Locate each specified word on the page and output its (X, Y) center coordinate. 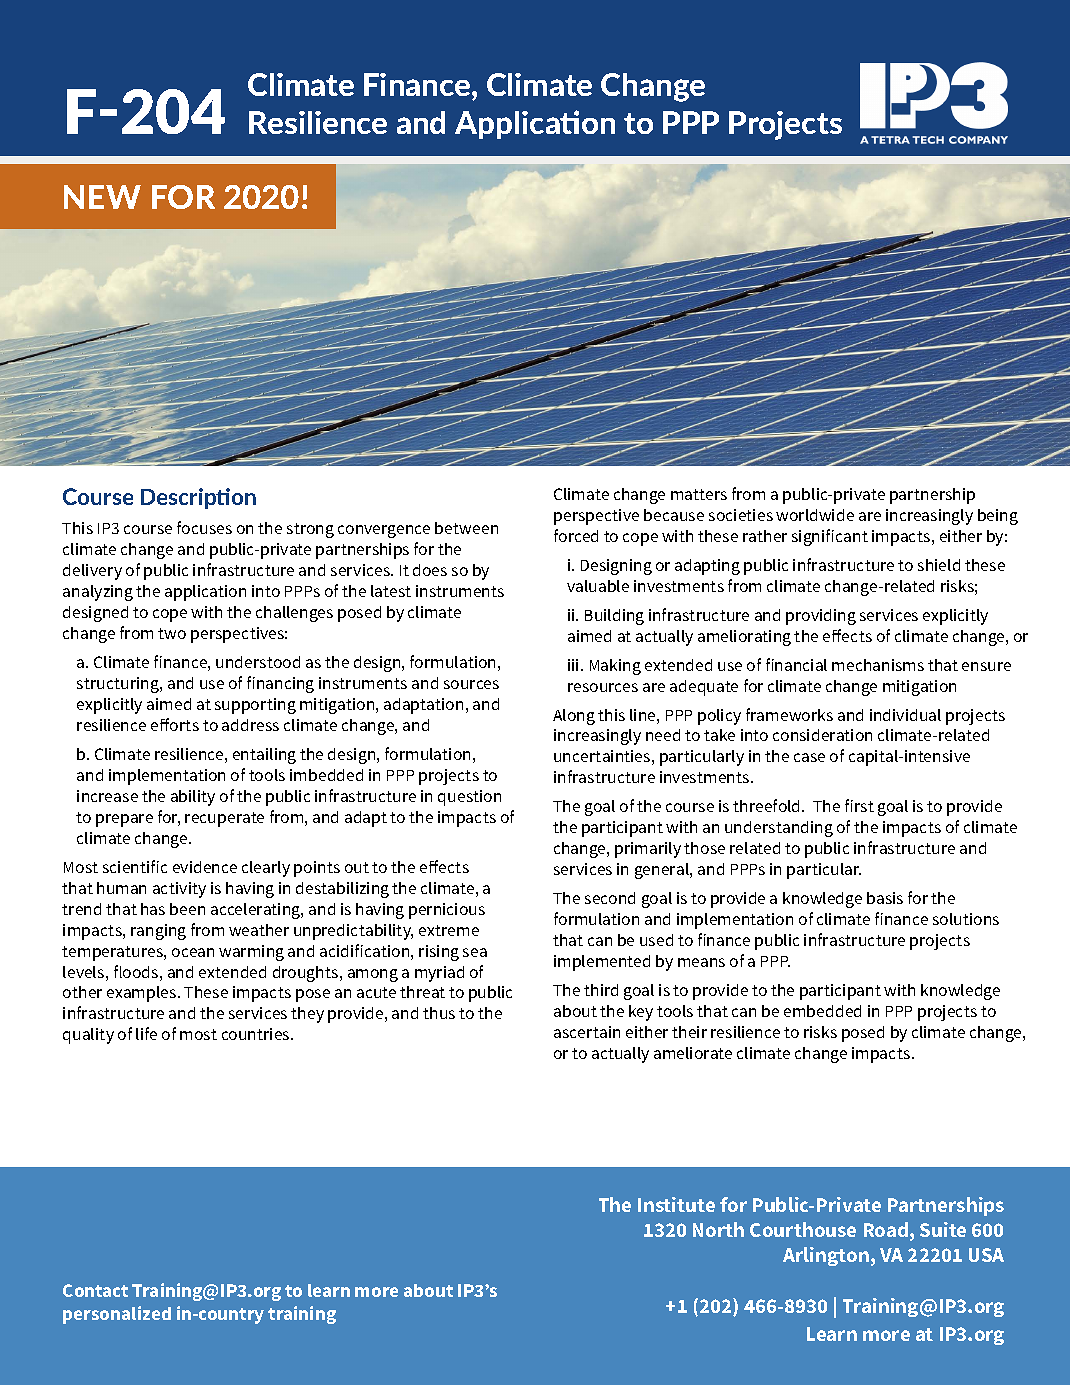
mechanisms (878, 665)
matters (699, 494)
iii (573, 665)
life (146, 1033)
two (172, 633)
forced (576, 535)
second (610, 898)
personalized (117, 1315)
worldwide (815, 515)
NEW (102, 197)
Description (198, 498)
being (998, 517)
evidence (205, 867)
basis (885, 898)
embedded (822, 1011)
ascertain (587, 1032)
